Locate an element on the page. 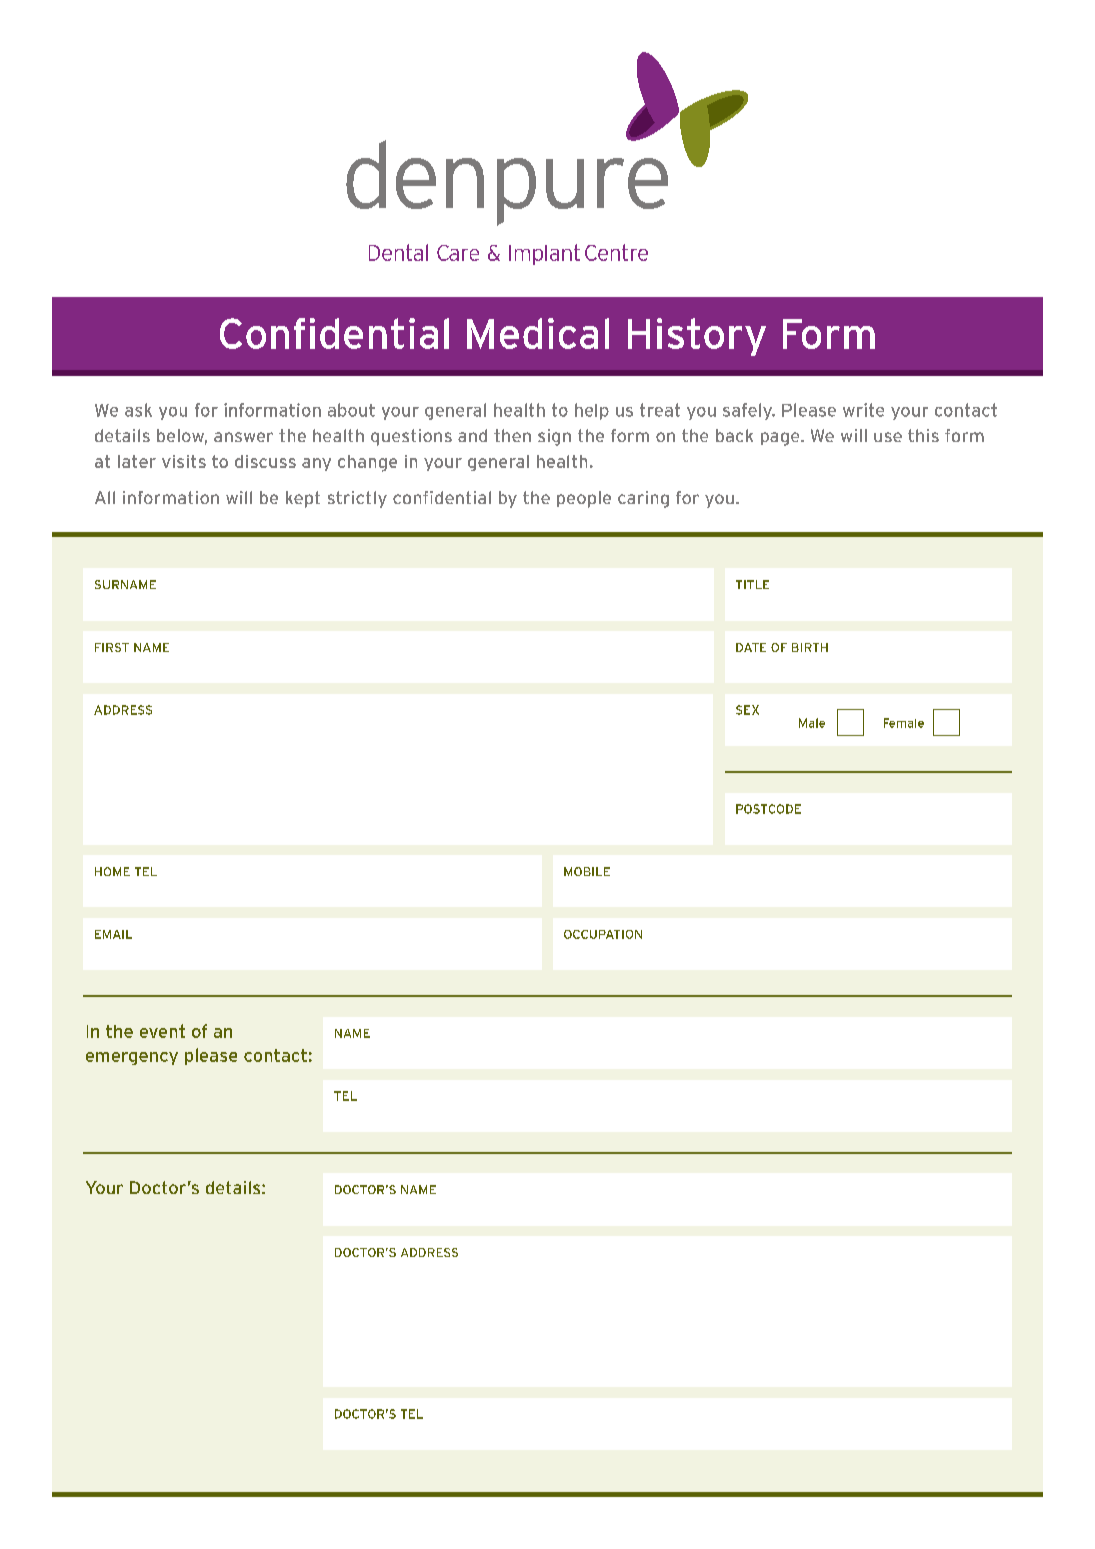 This document has width=1095, height=1549. Dental is located at coordinates (398, 252).
